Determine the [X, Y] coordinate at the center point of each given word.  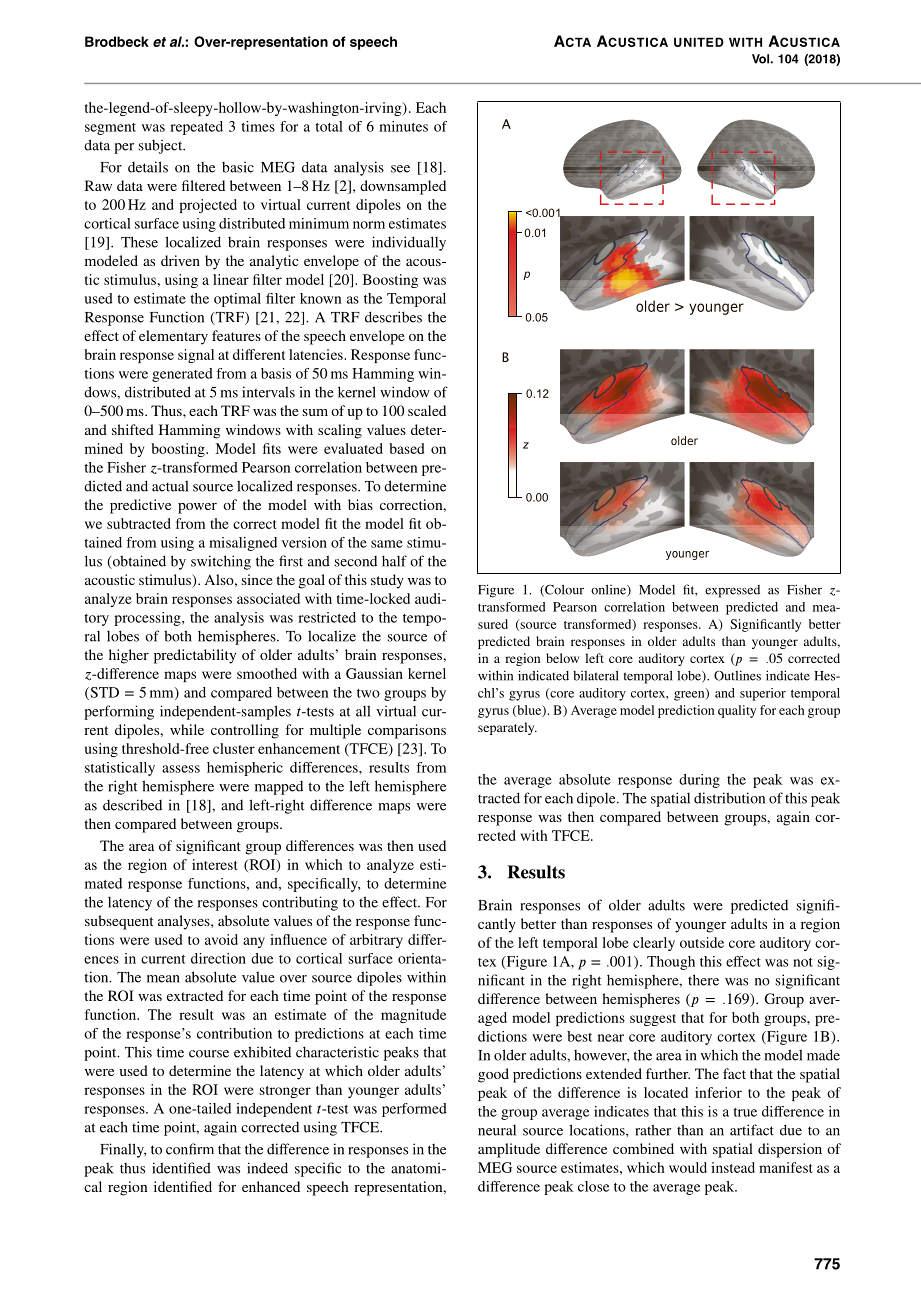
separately [507, 728]
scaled [427, 410]
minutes [403, 126]
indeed [267, 1168]
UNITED [699, 42]
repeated [196, 128]
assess [181, 769]
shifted [133, 429]
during [699, 781]
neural [497, 1130]
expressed [732, 591]
